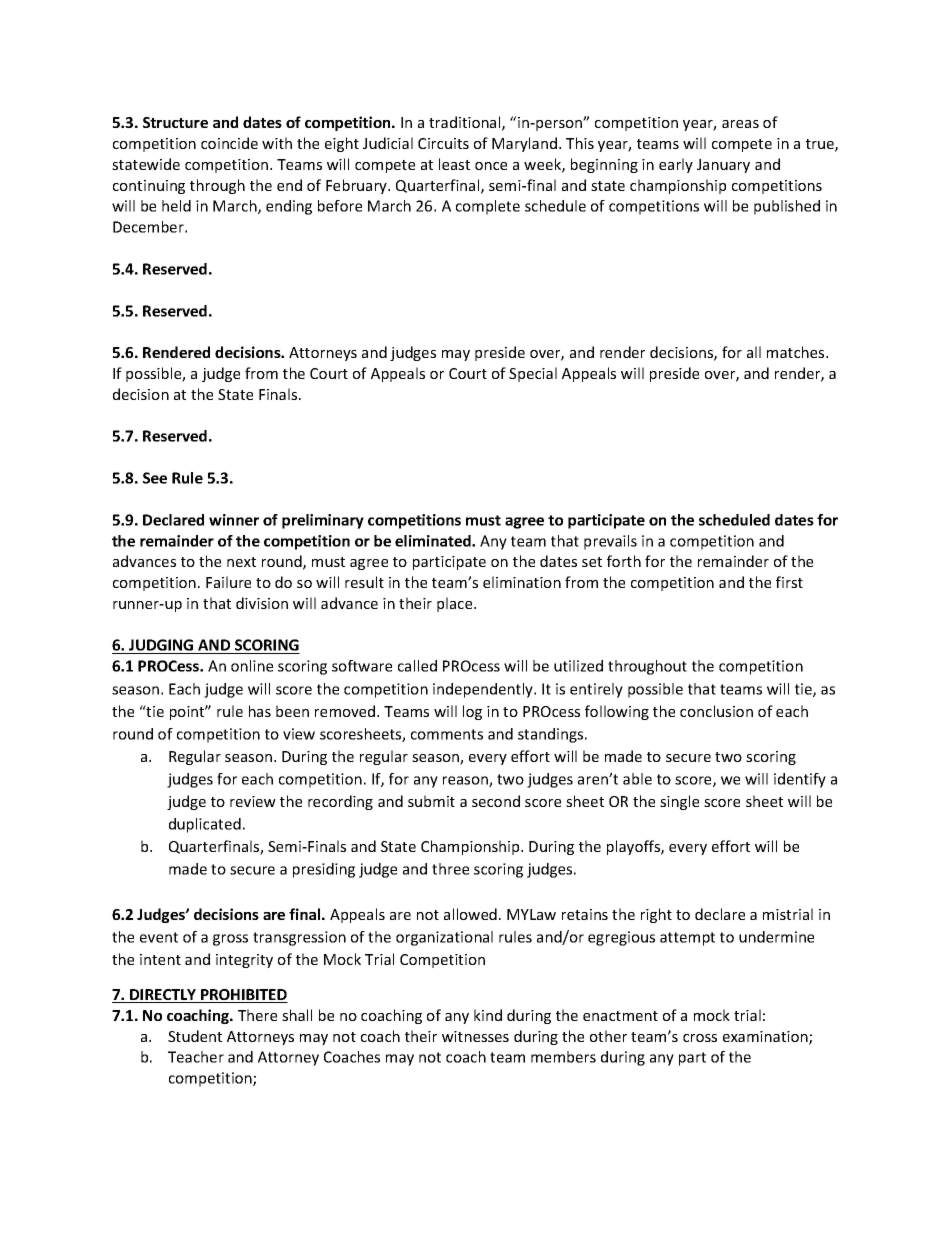 This document has width=952, height=1233. I want to click on witnesses, so click(475, 1036).
